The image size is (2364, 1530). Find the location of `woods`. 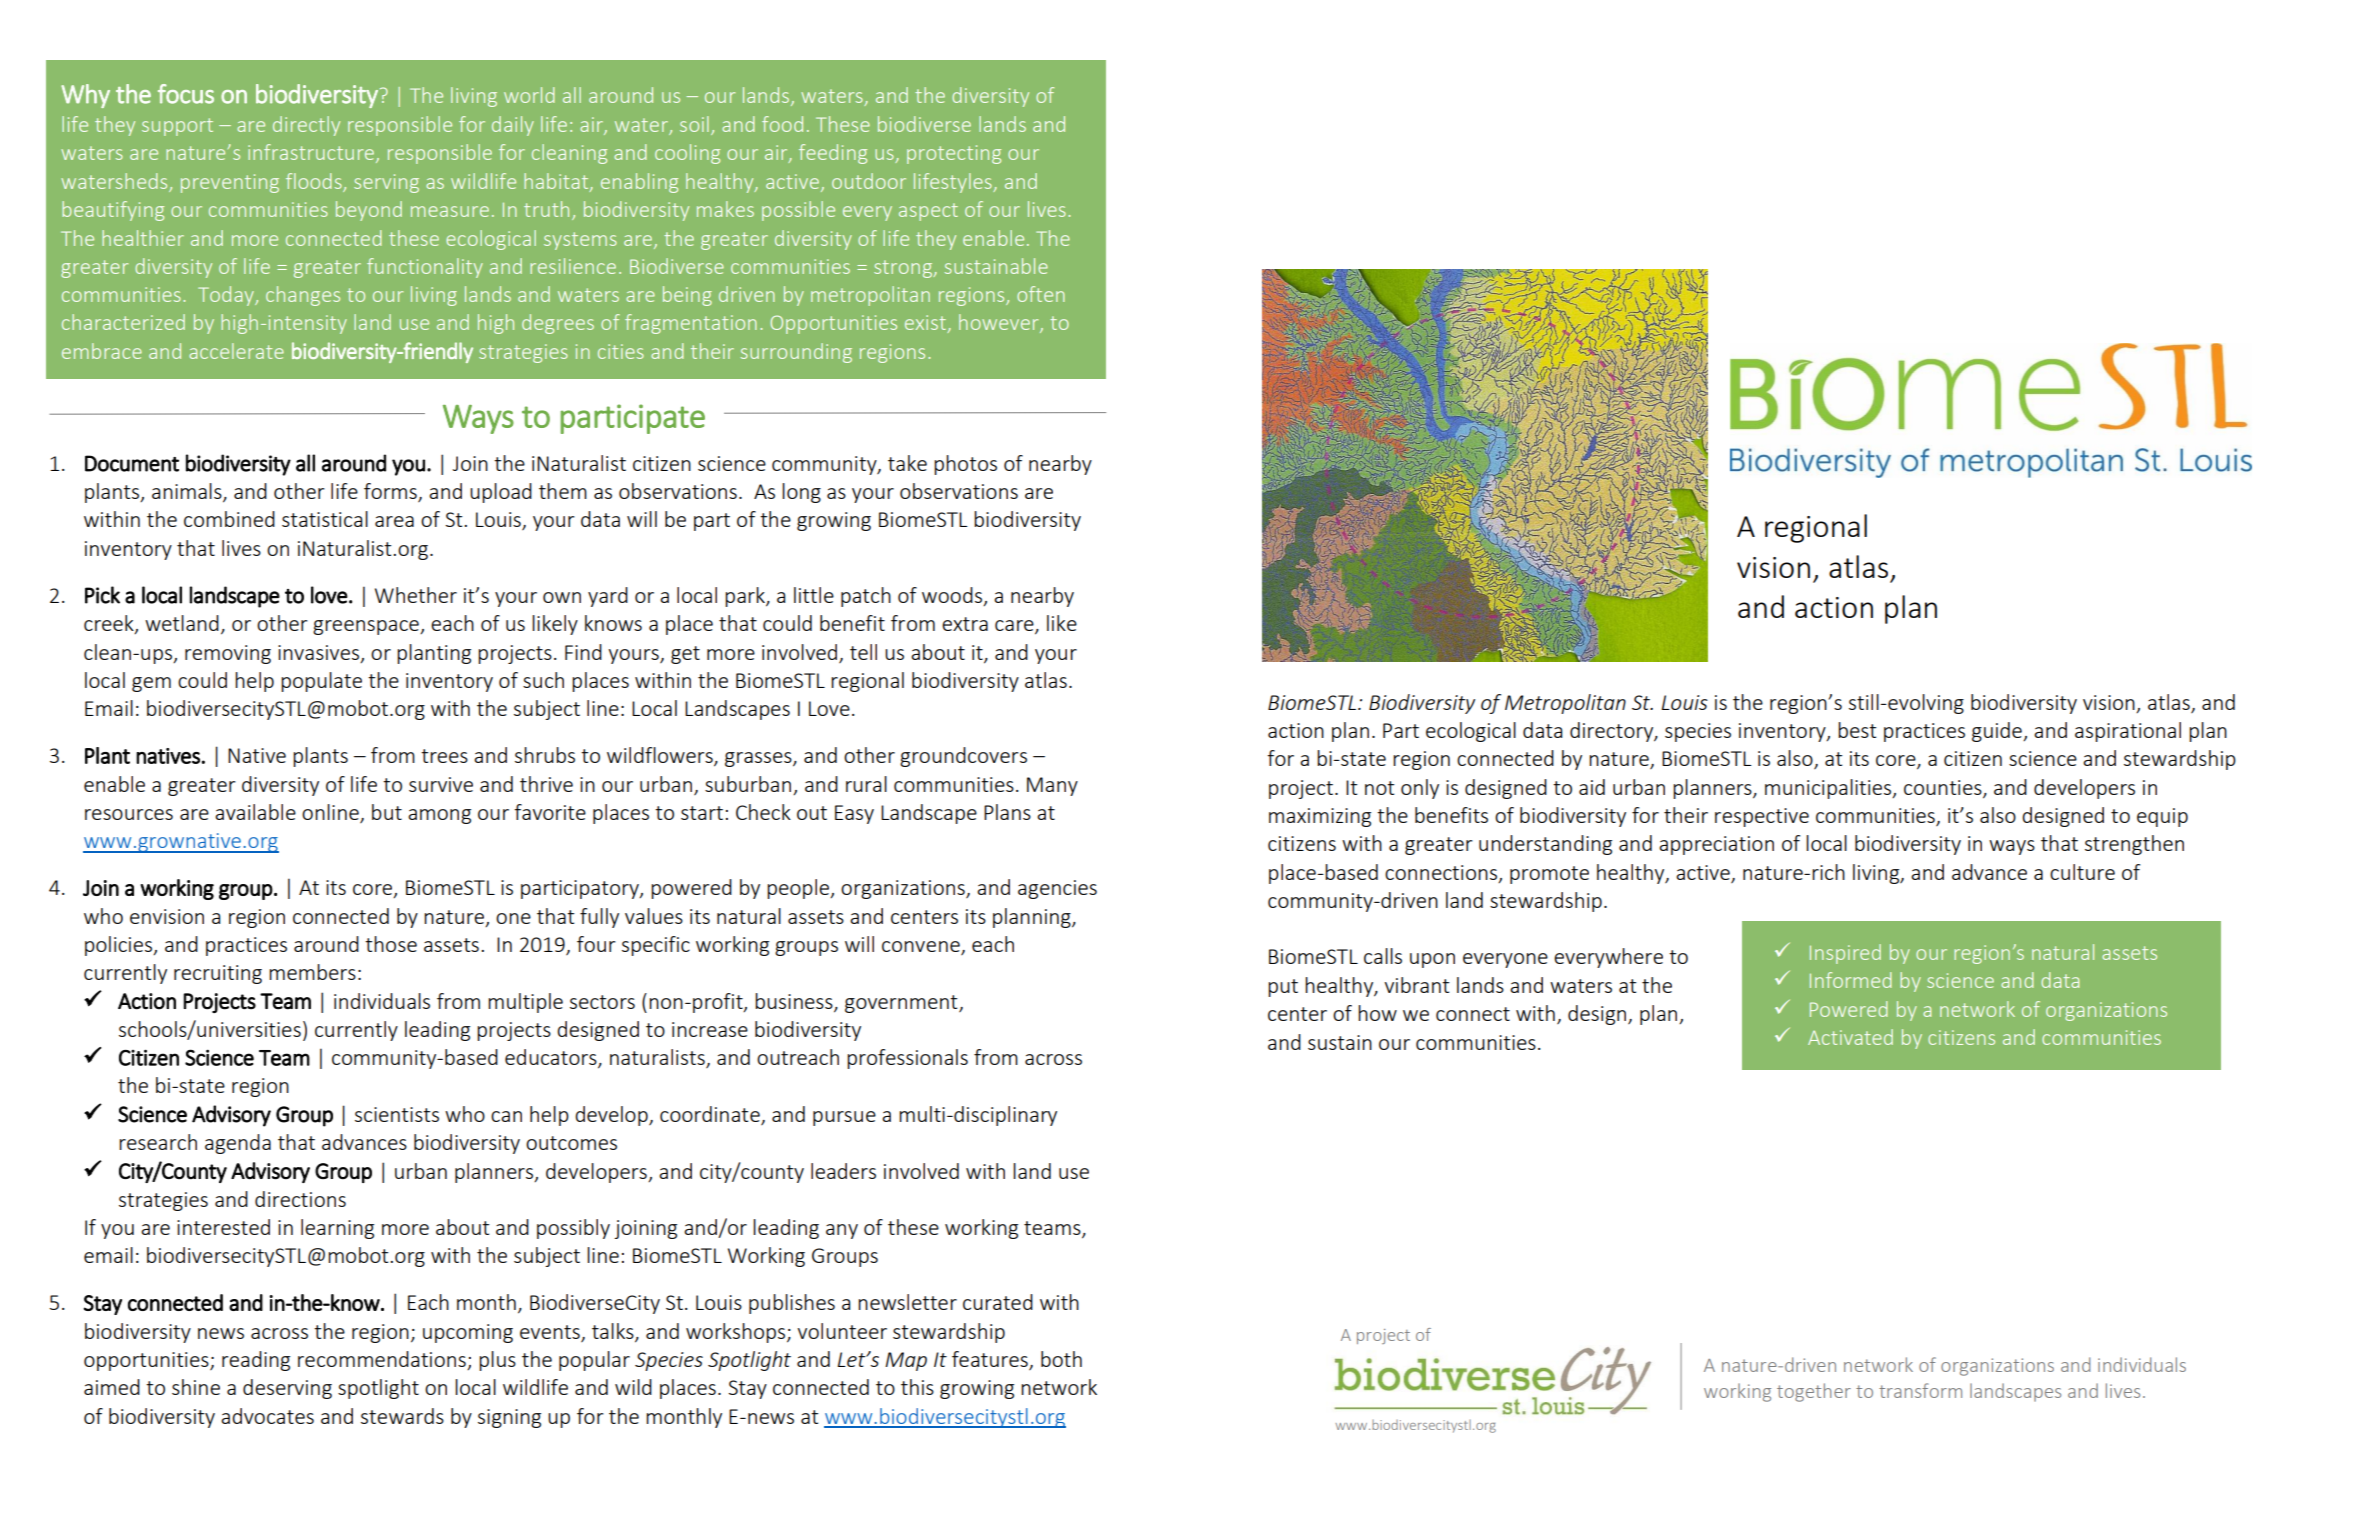

woods is located at coordinates (952, 595).
